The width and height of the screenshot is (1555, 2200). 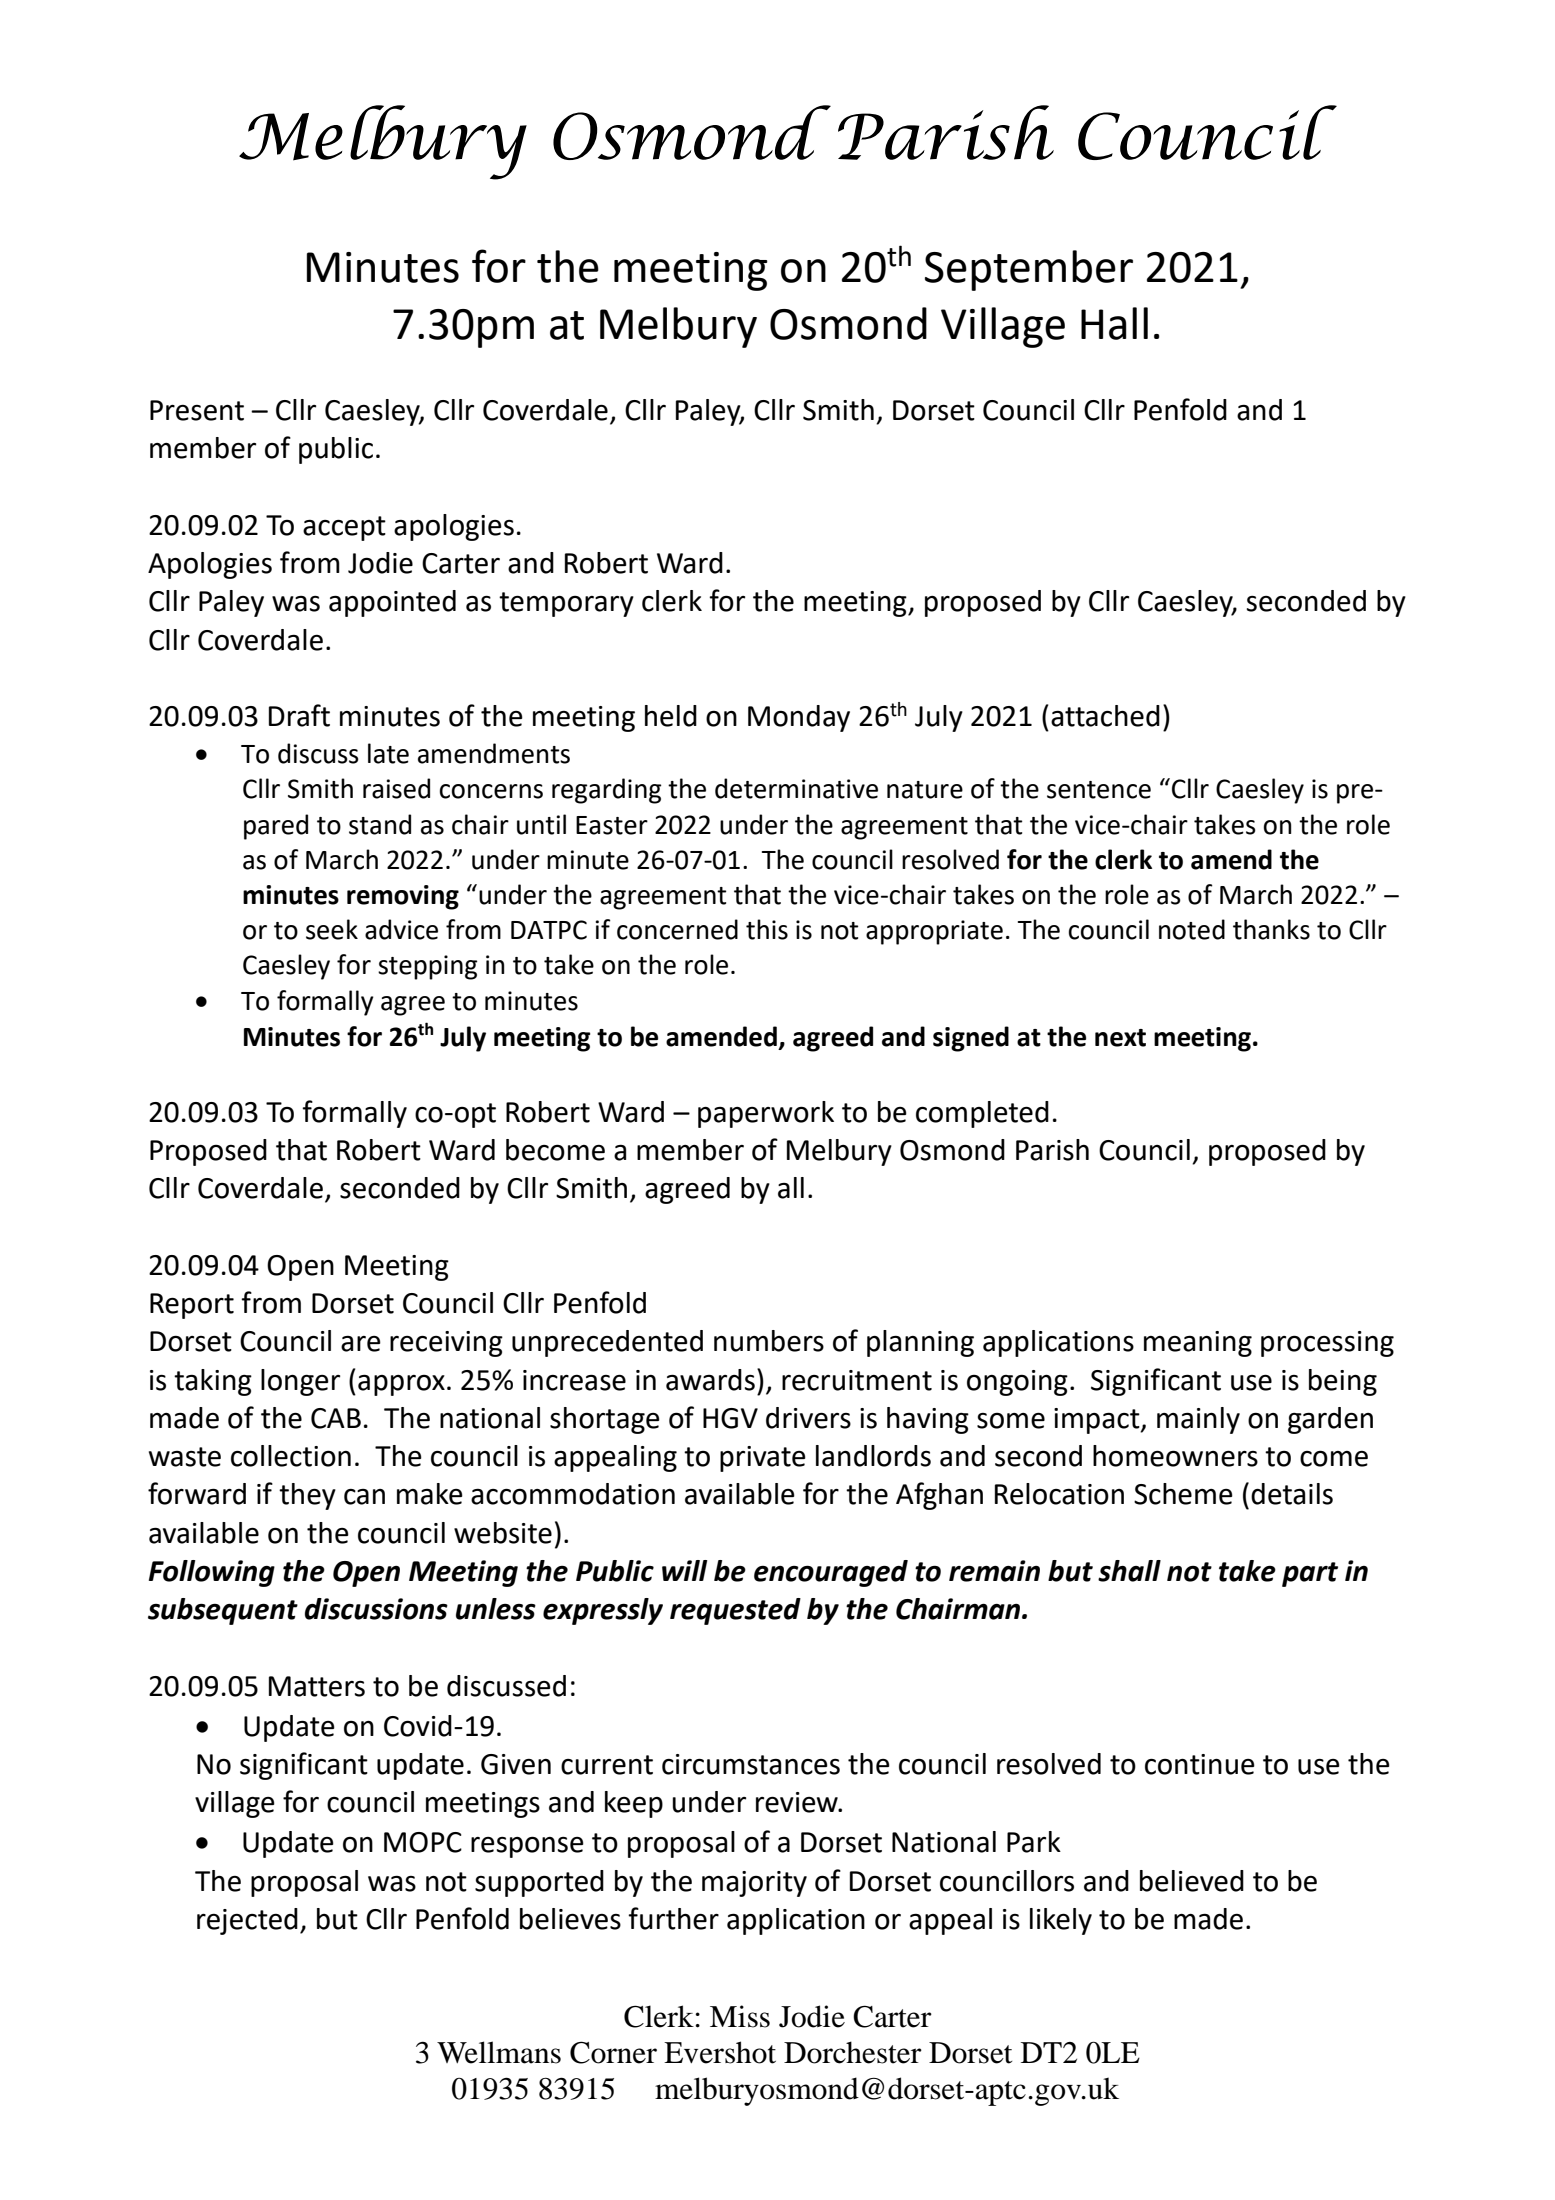 What do you see at coordinates (1192, 1881) in the screenshot?
I see `believed` at bounding box center [1192, 1881].
